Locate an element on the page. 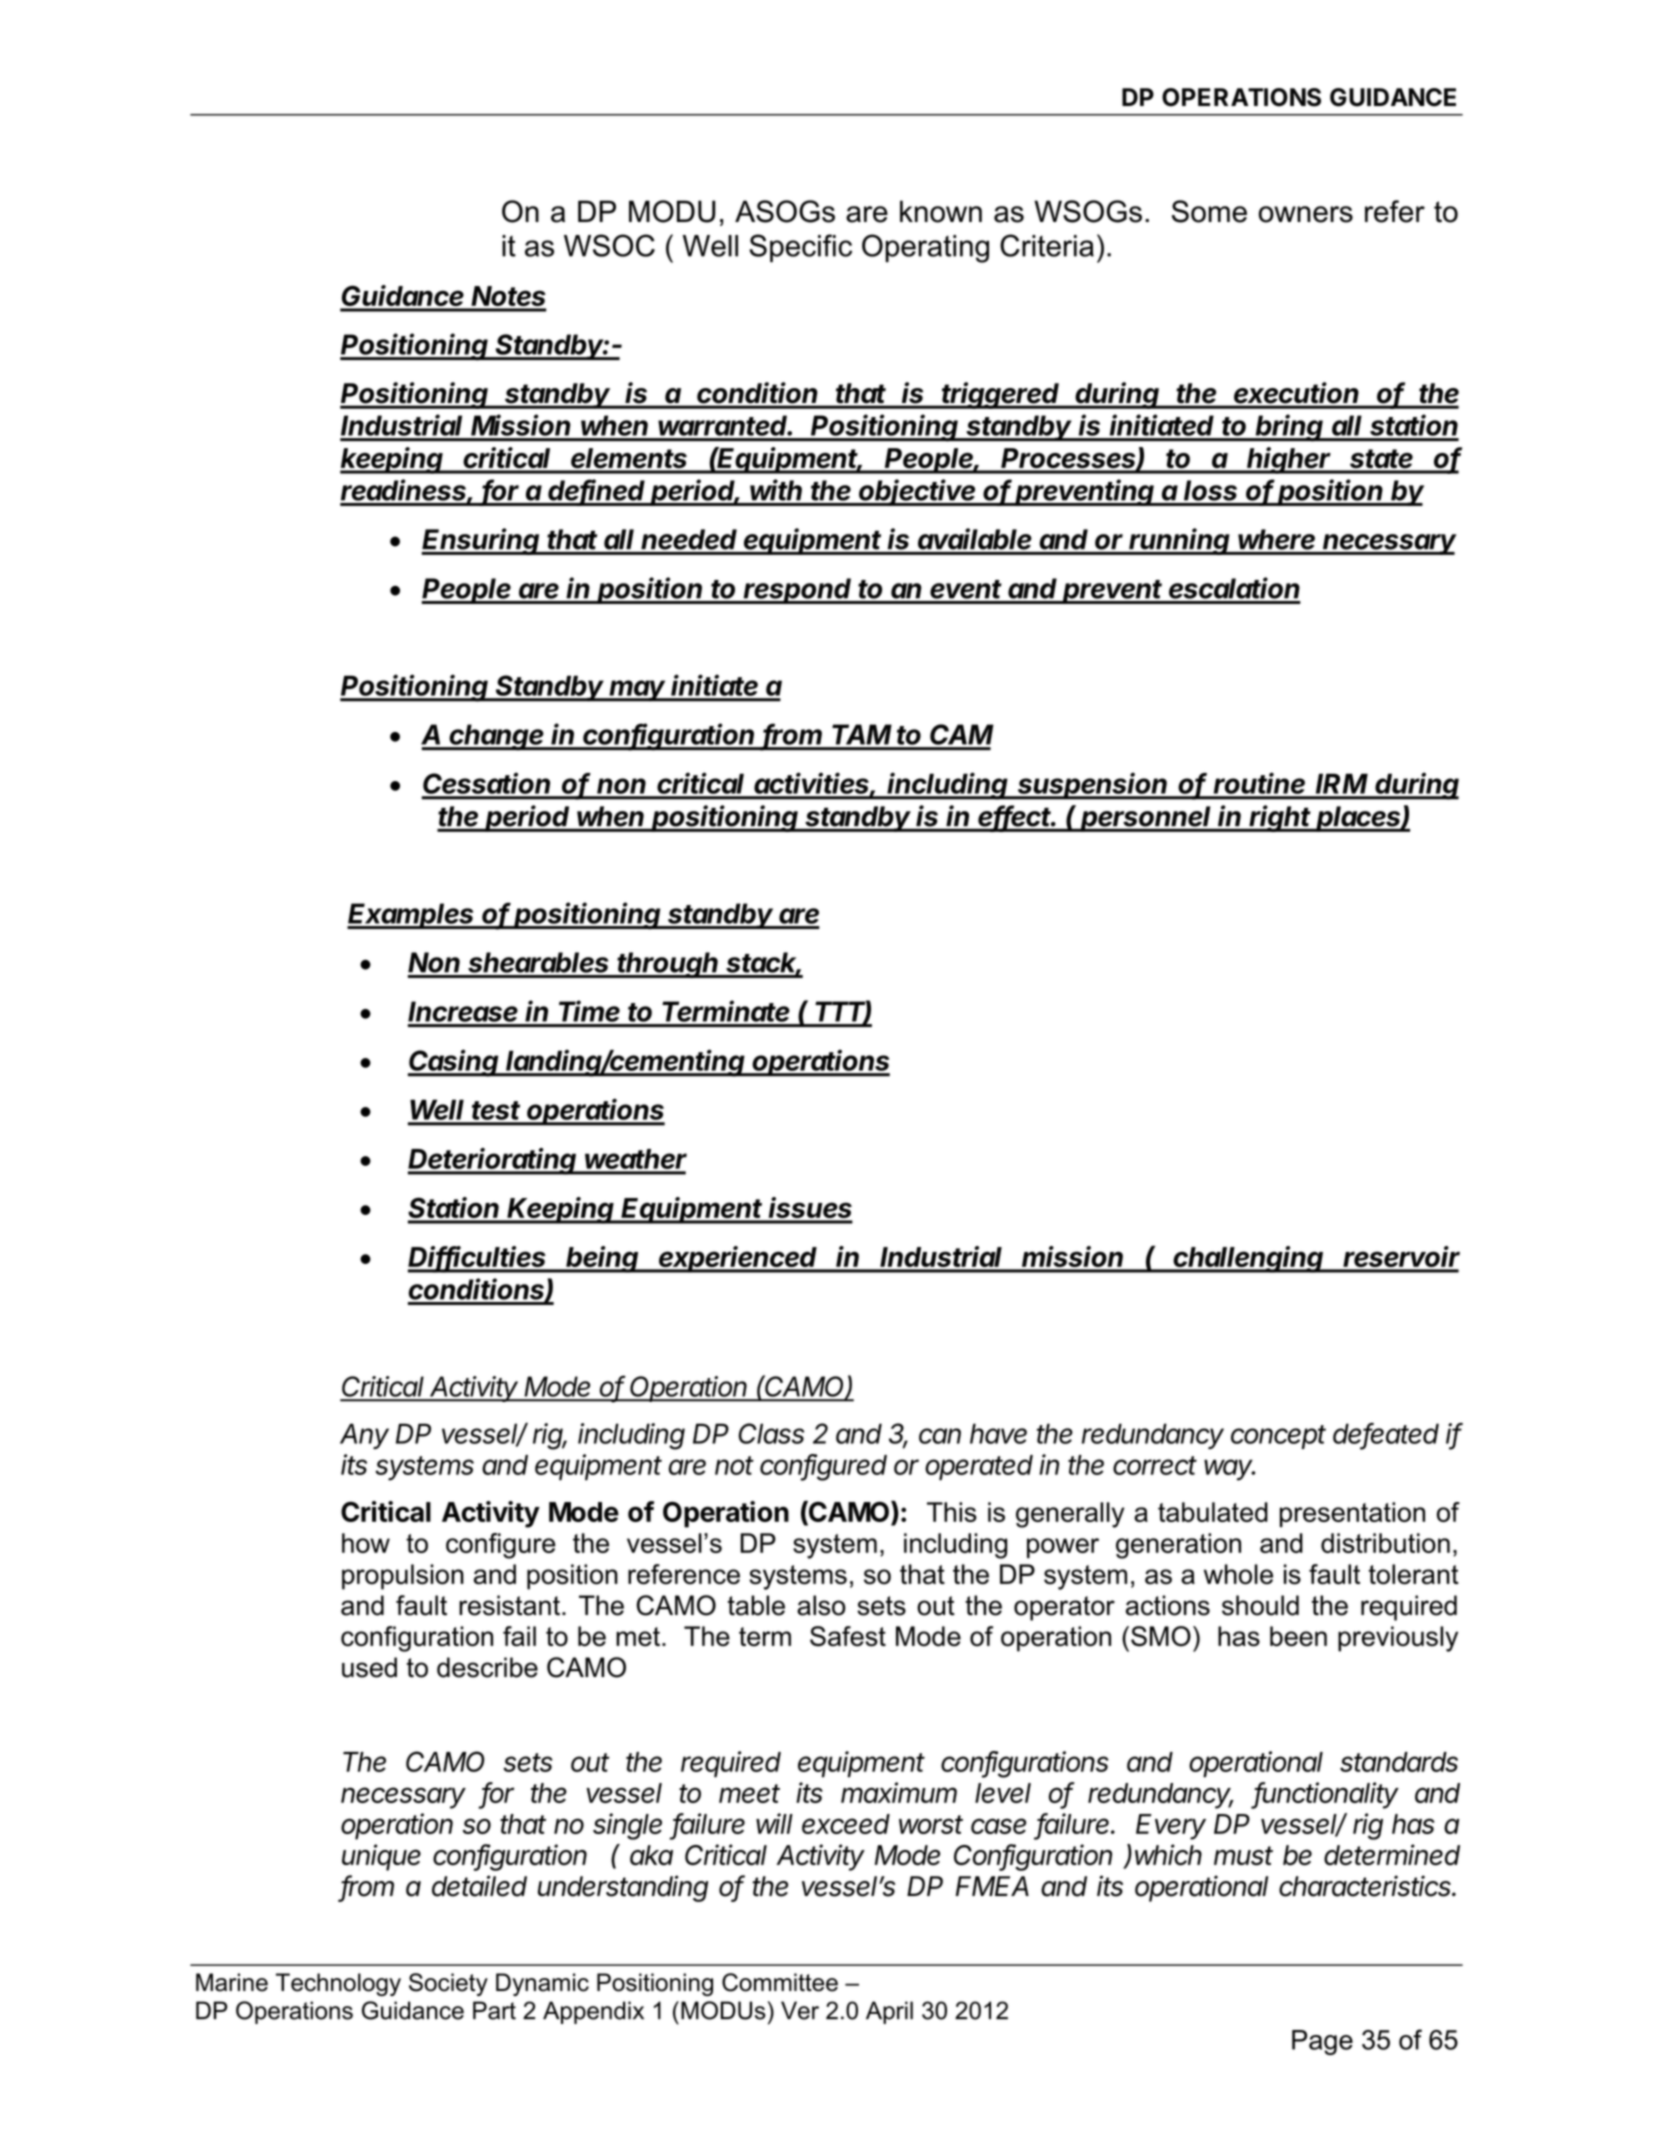 The height and width of the image is (2139, 1653). respond is located at coordinates (799, 591).
